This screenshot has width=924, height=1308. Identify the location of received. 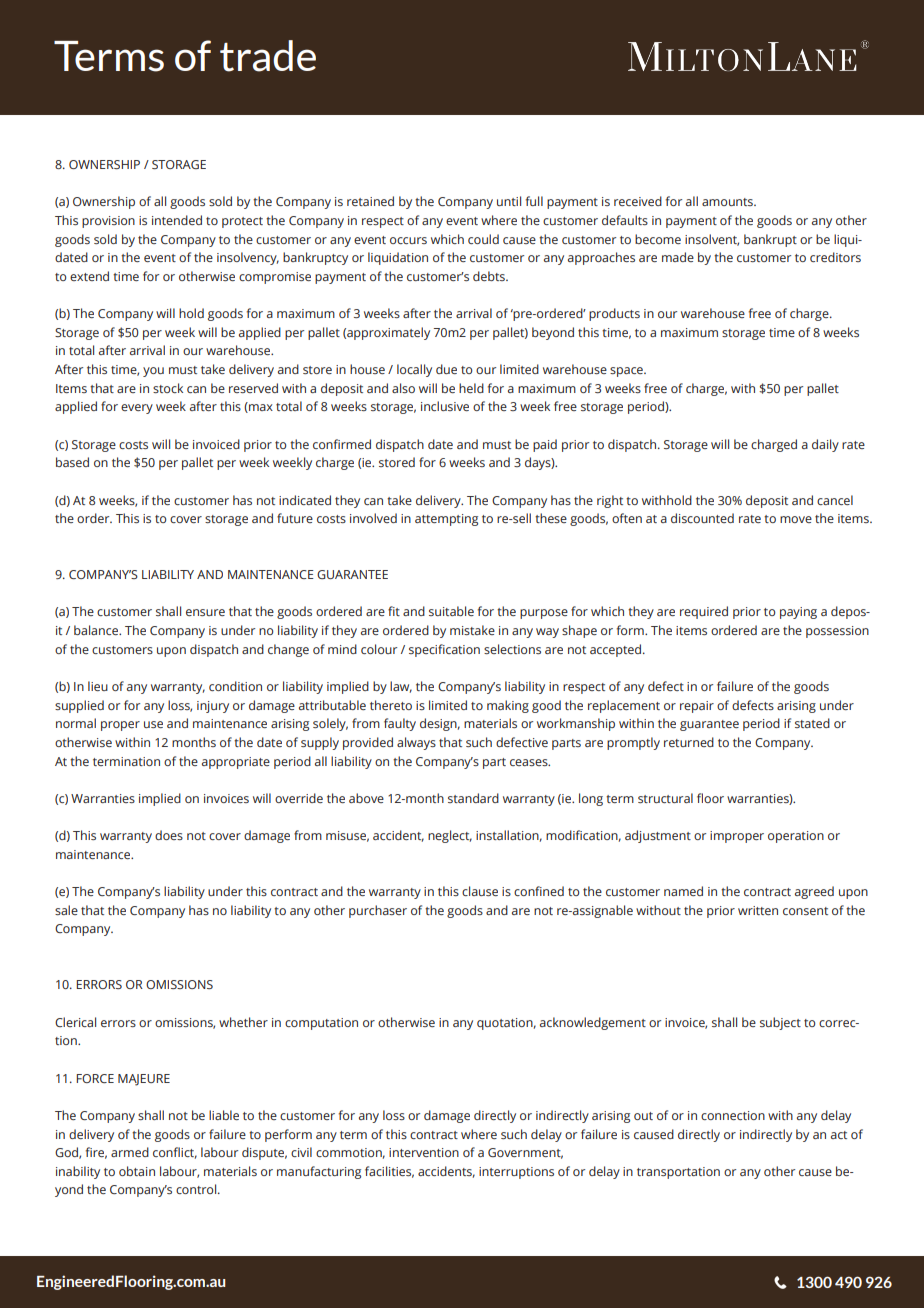
(638, 201).
